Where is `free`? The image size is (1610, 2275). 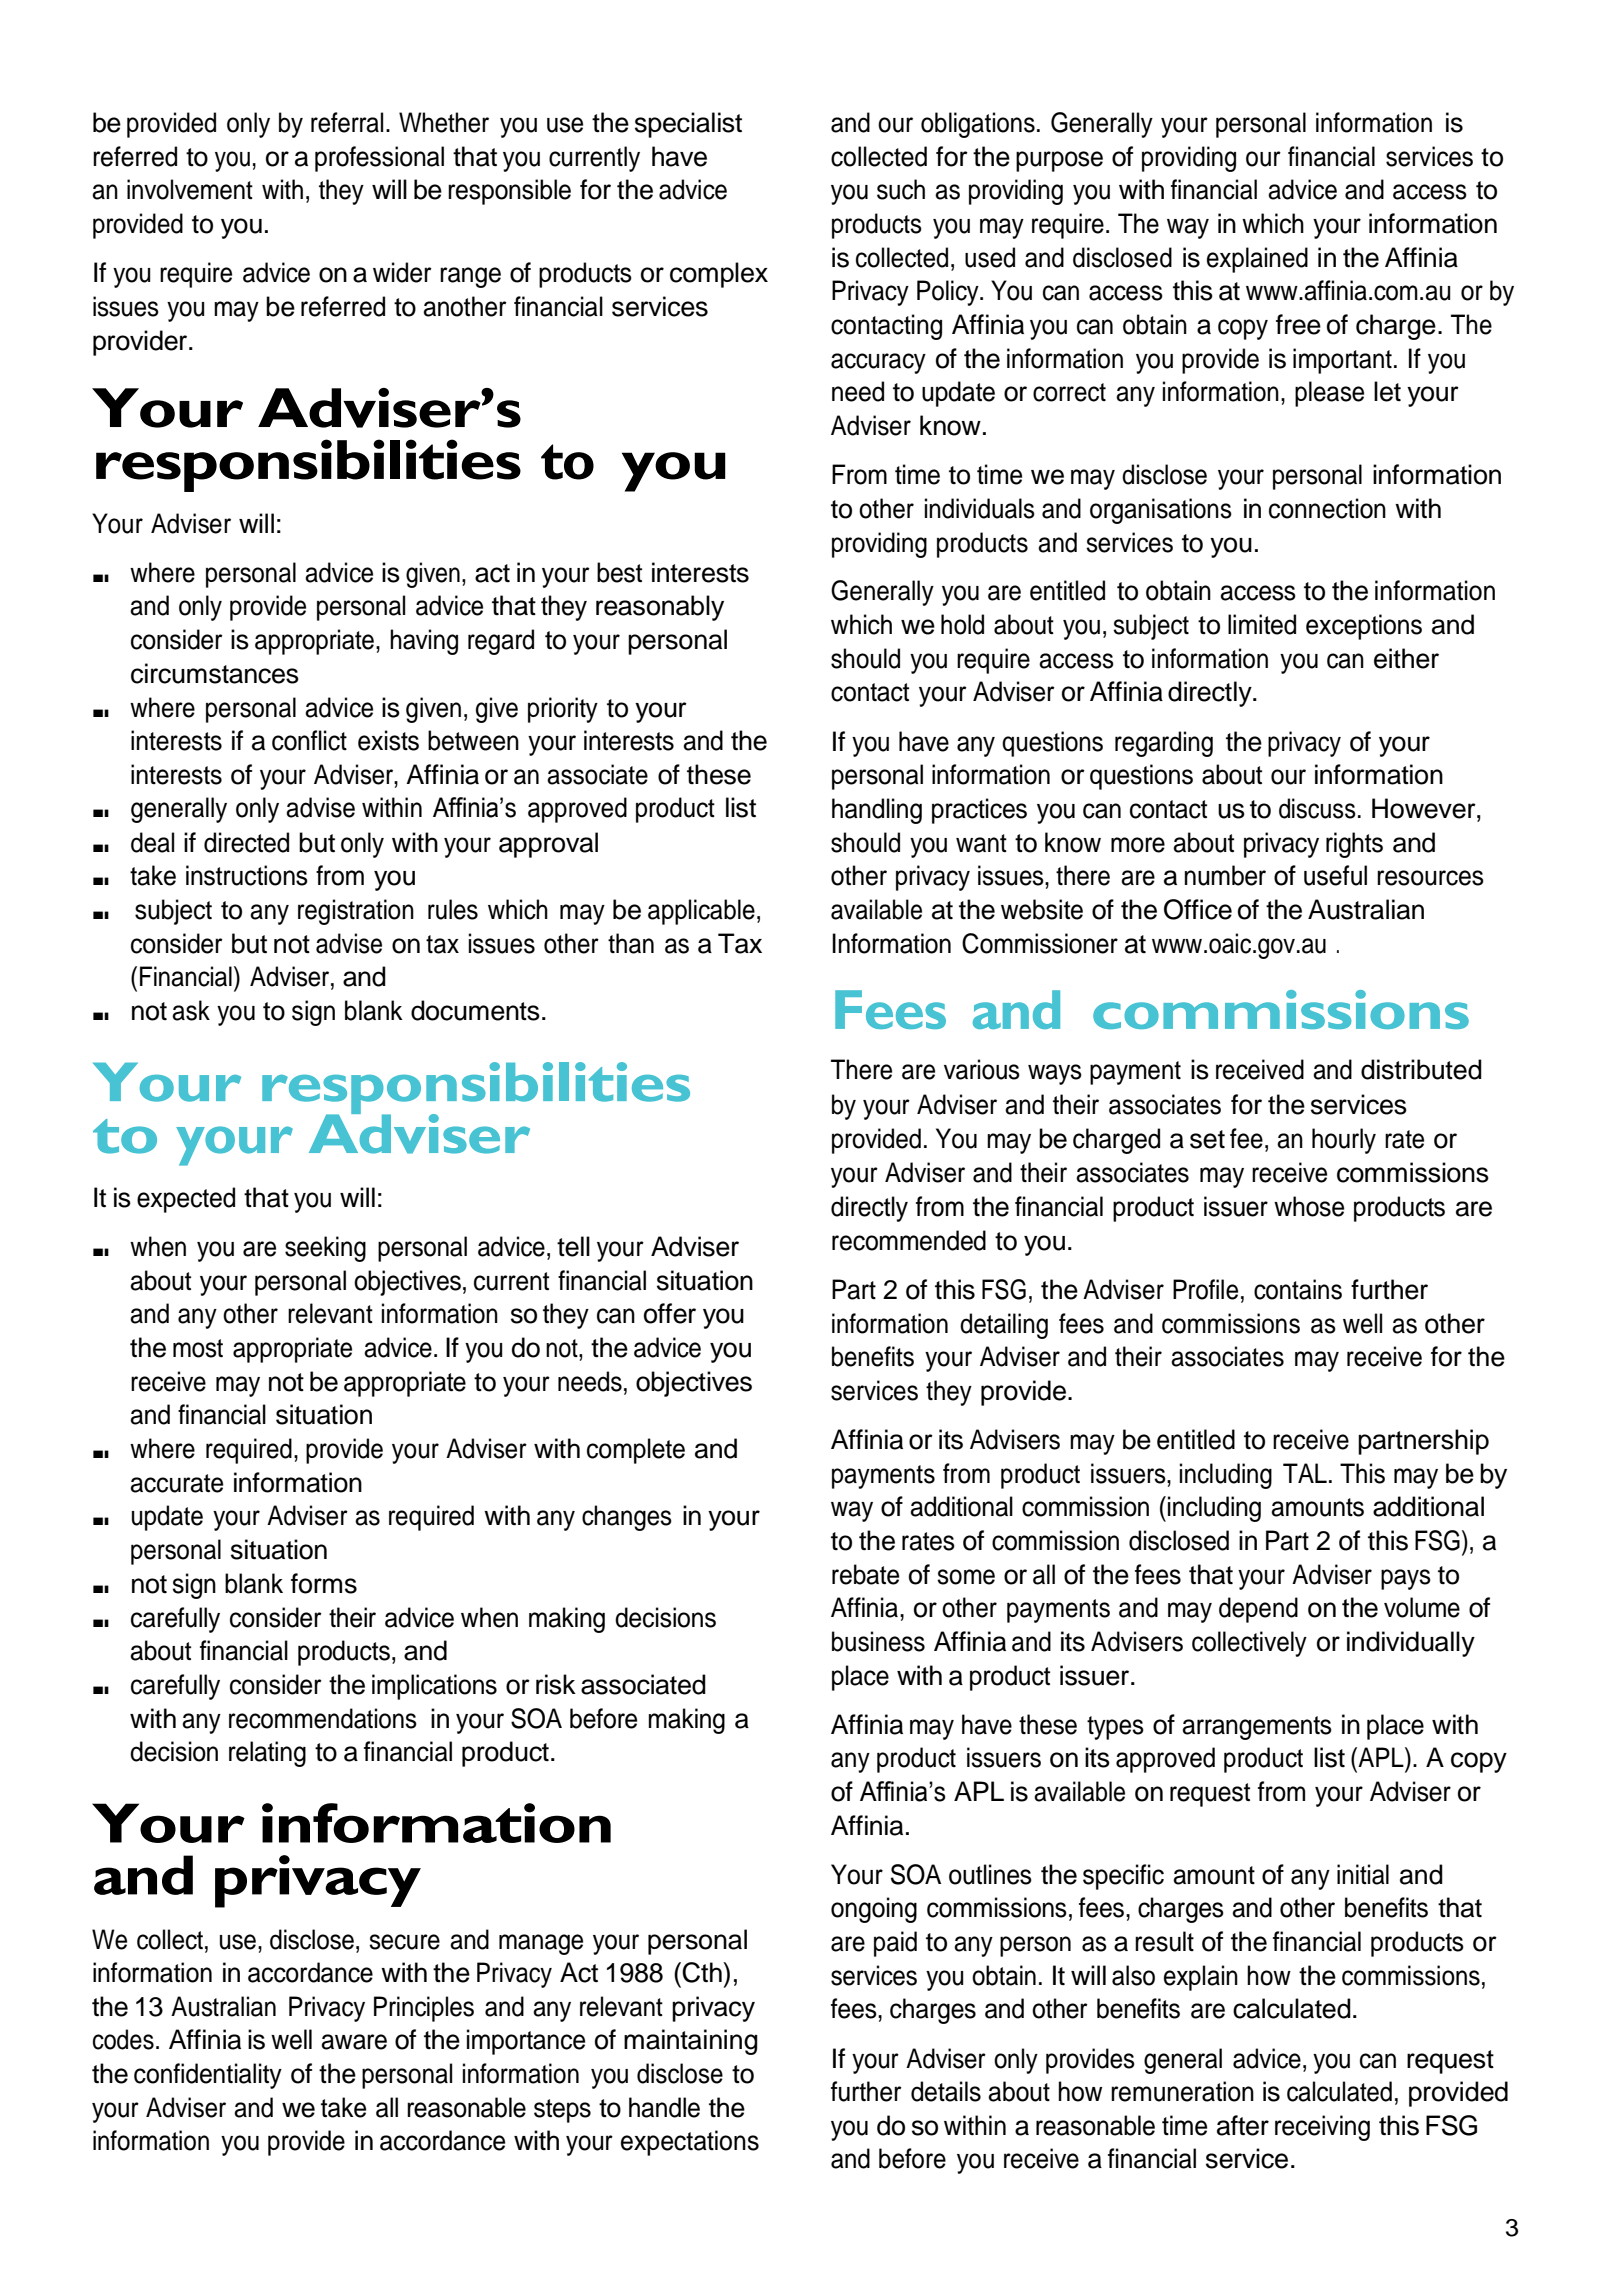
free is located at coordinates (1298, 324).
